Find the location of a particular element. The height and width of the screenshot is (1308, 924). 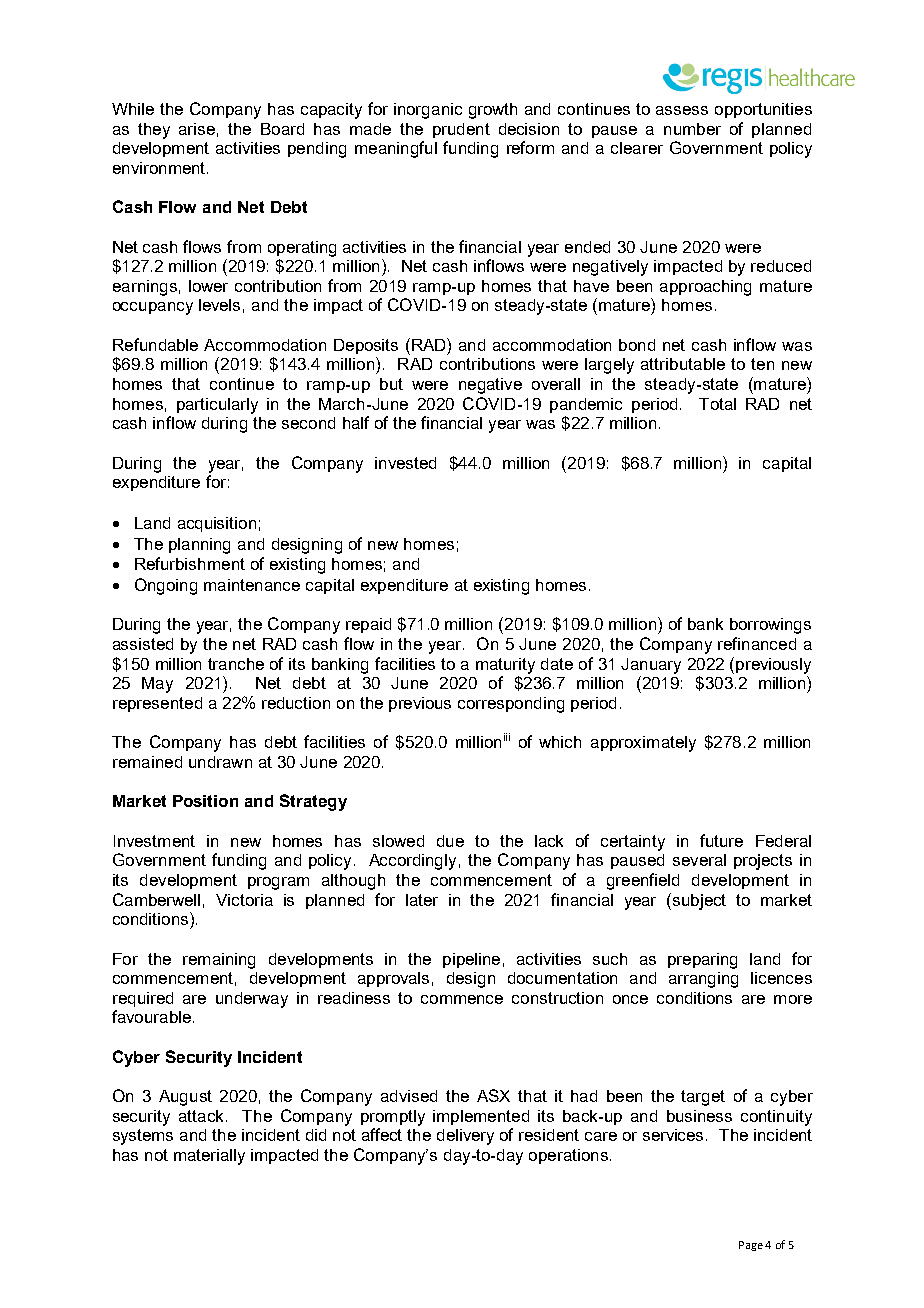

number is located at coordinates (692, 129).
